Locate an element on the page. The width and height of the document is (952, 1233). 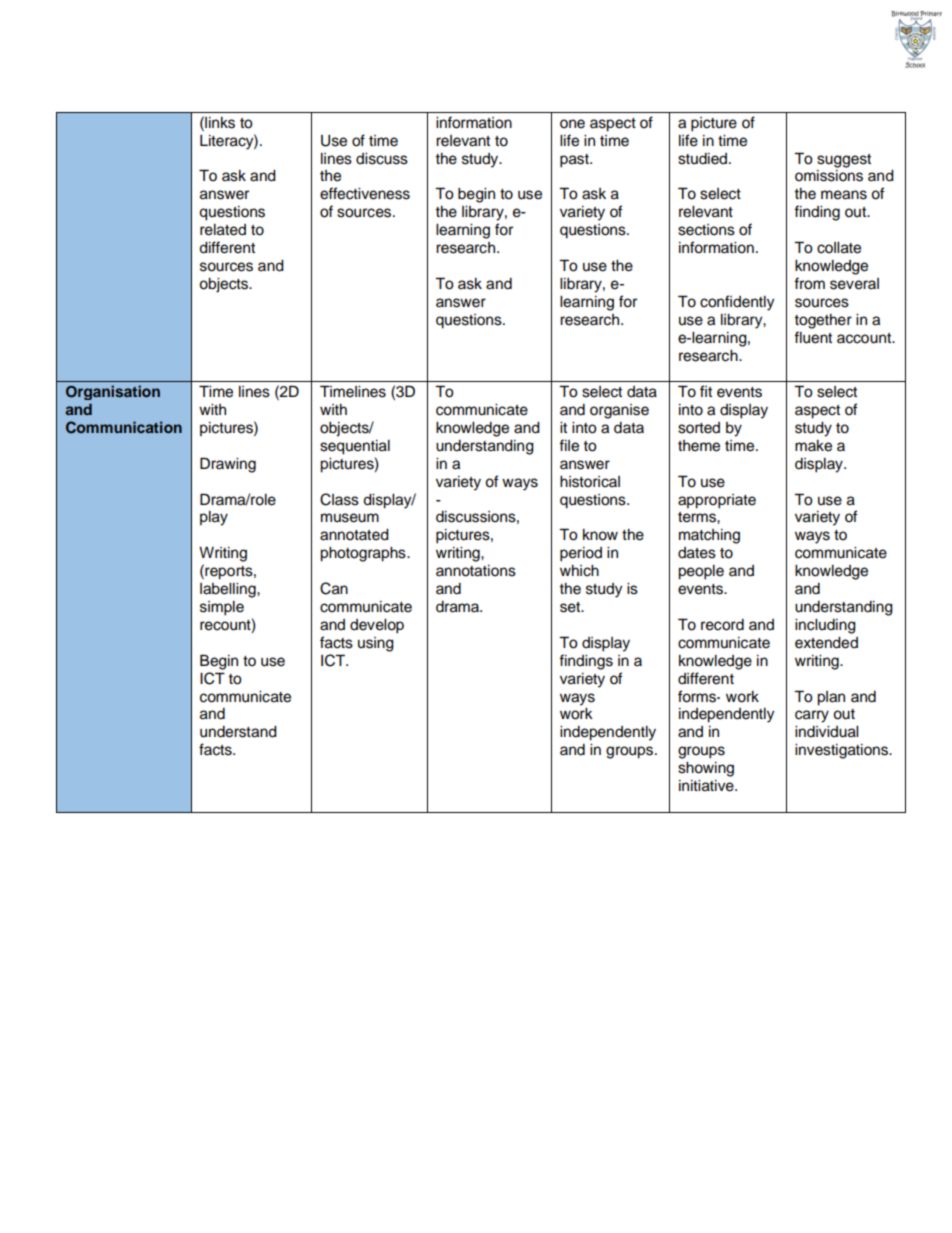
investigations is located at coordinates (842, 751).
